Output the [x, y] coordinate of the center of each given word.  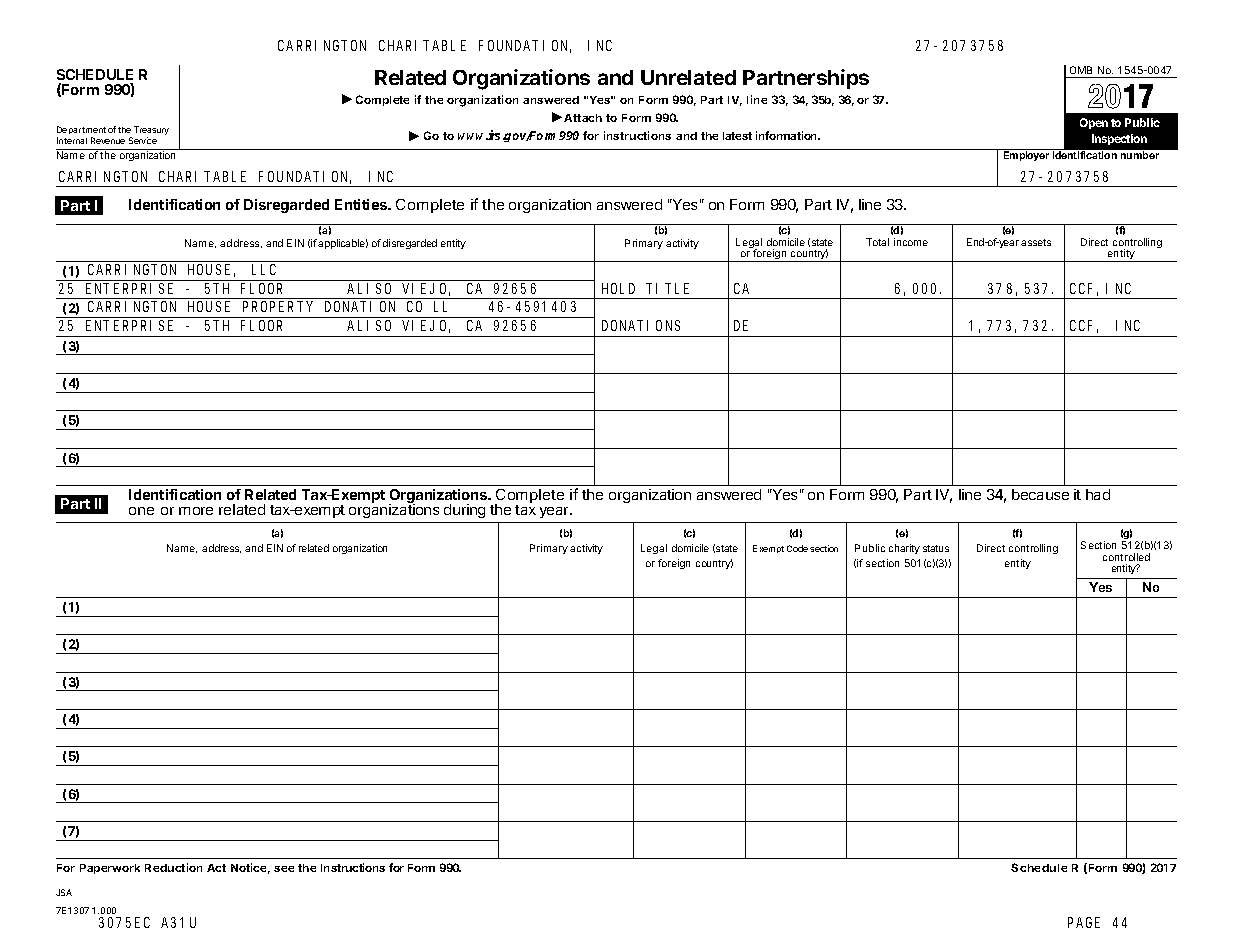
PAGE [1084, 922]
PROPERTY [278, 306]
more [196, 511]
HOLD [618, 288]
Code [797, 548]
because [1040, 494]
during [464, 511]
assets [1036, 242]
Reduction [173, 867]
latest [737, 136]
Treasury [151, 132]
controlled [1126, 557]
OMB [1081, 70]
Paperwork [110, 869]
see [284, 869]
